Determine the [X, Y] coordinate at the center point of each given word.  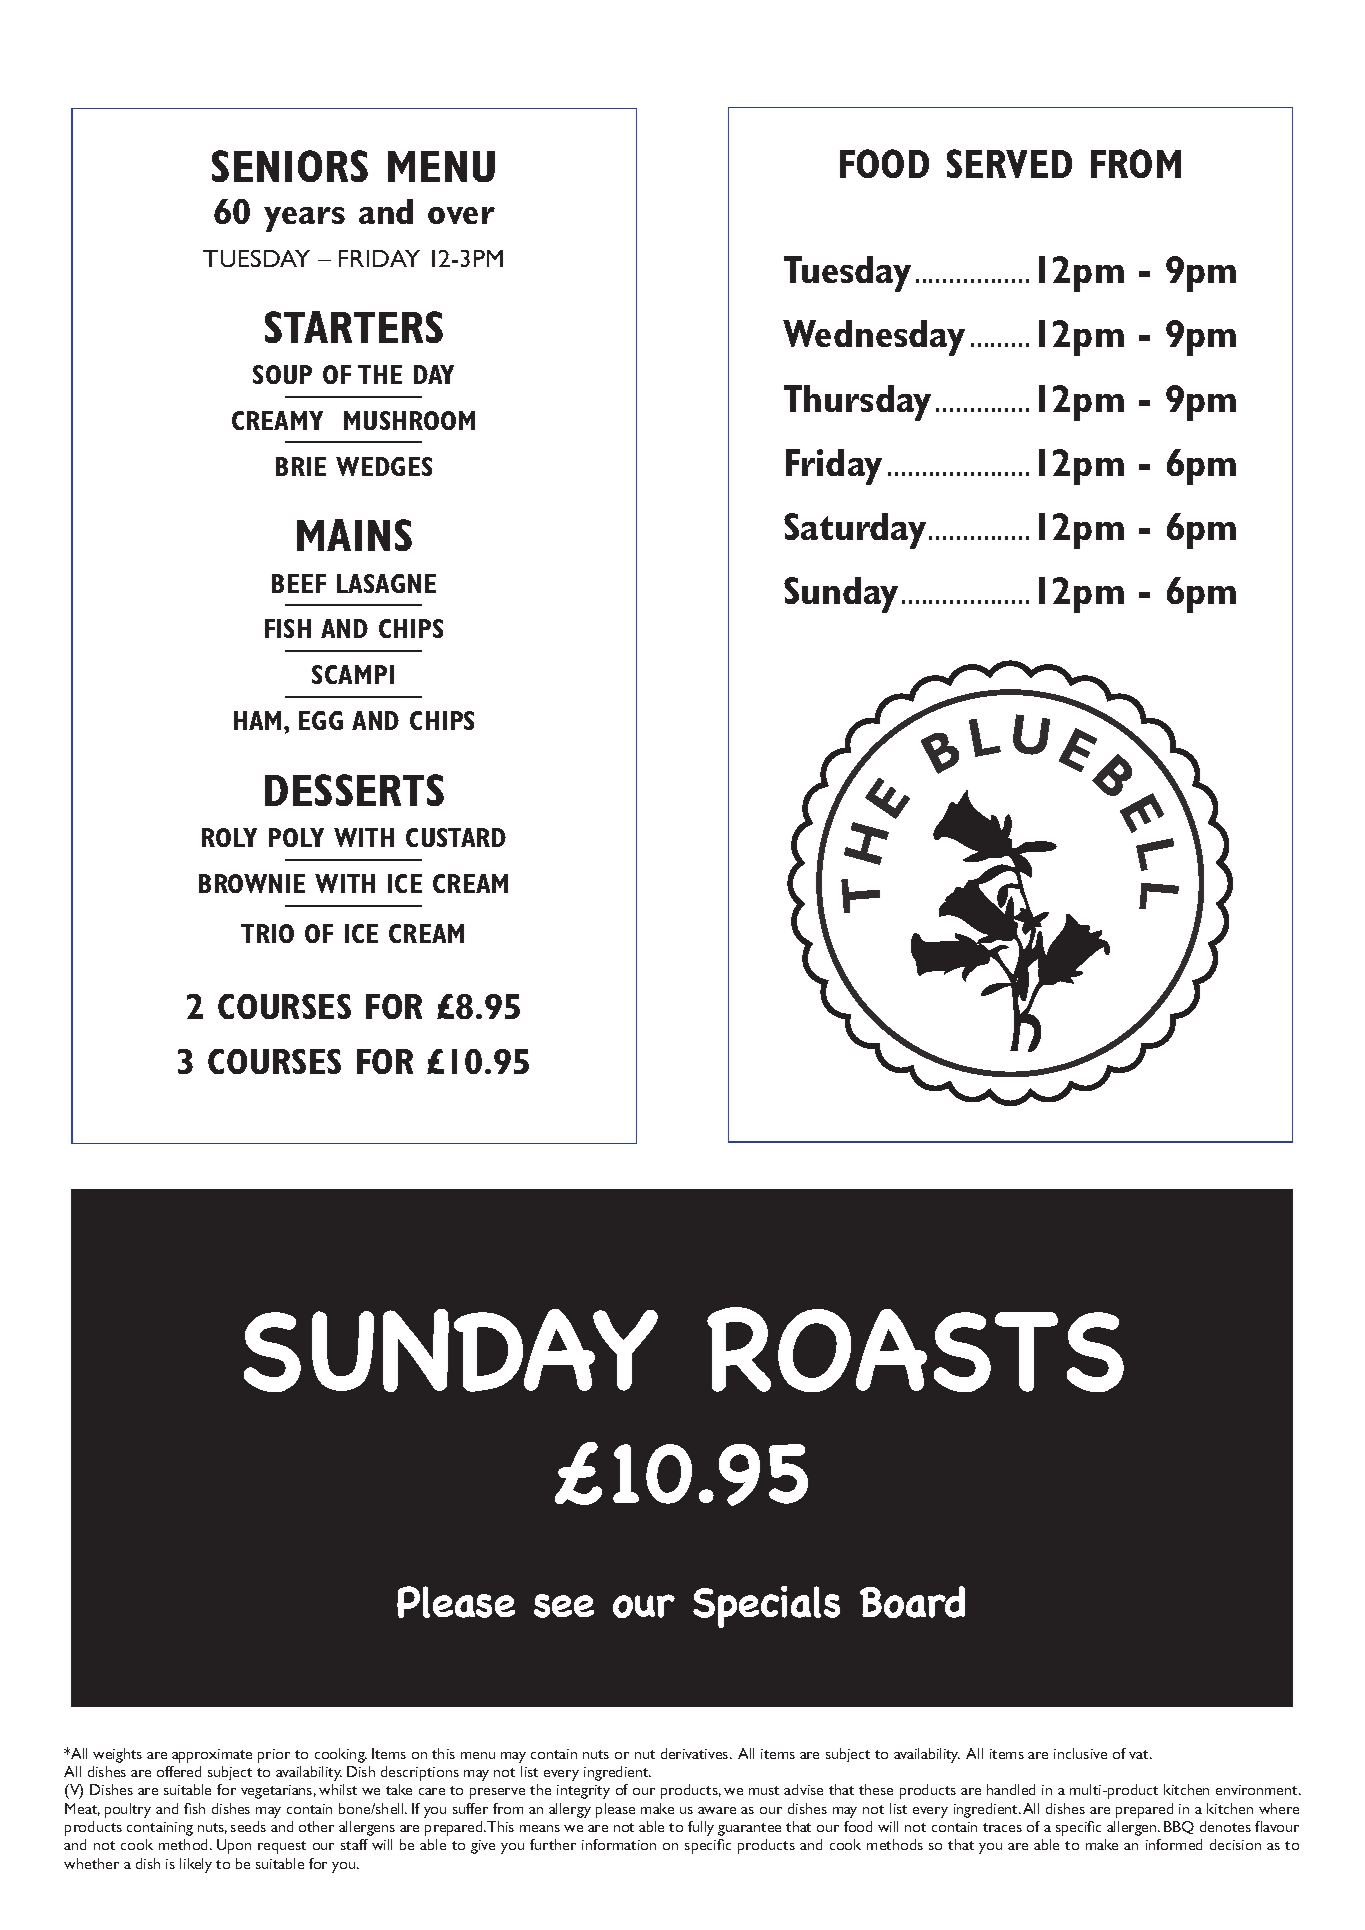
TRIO [267, 933]
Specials [766, 1607]
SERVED [1009, 163]
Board [912, 1602]
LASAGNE [386, 583]
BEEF [299, 583]
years [304, 219]
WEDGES [384, 466]
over [461, 215]
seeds [248, 1826]
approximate [212, 1756]
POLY [296, 837]
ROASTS [915, 1349]
